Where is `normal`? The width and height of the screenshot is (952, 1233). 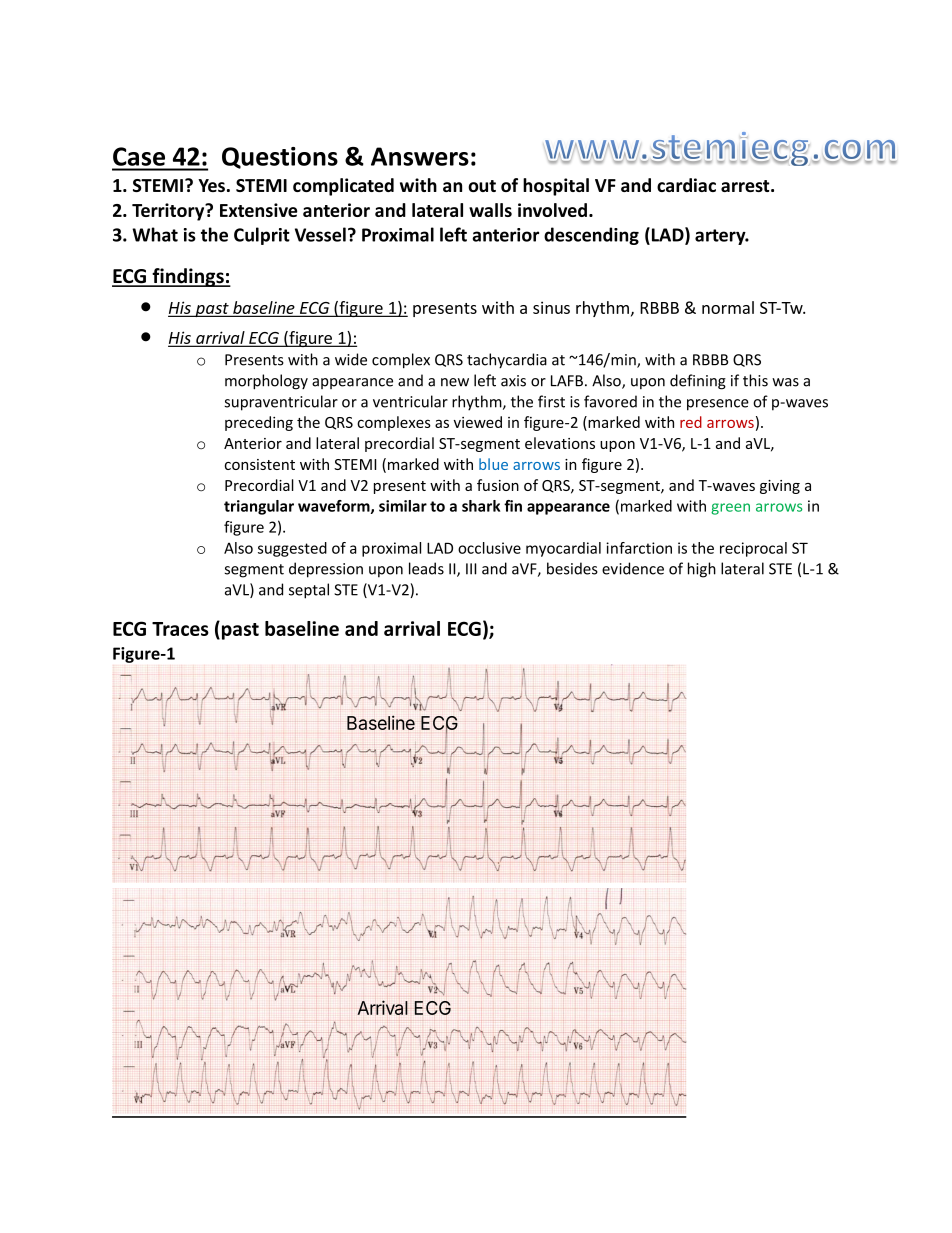
normal is located at coordinates (728, 307).
